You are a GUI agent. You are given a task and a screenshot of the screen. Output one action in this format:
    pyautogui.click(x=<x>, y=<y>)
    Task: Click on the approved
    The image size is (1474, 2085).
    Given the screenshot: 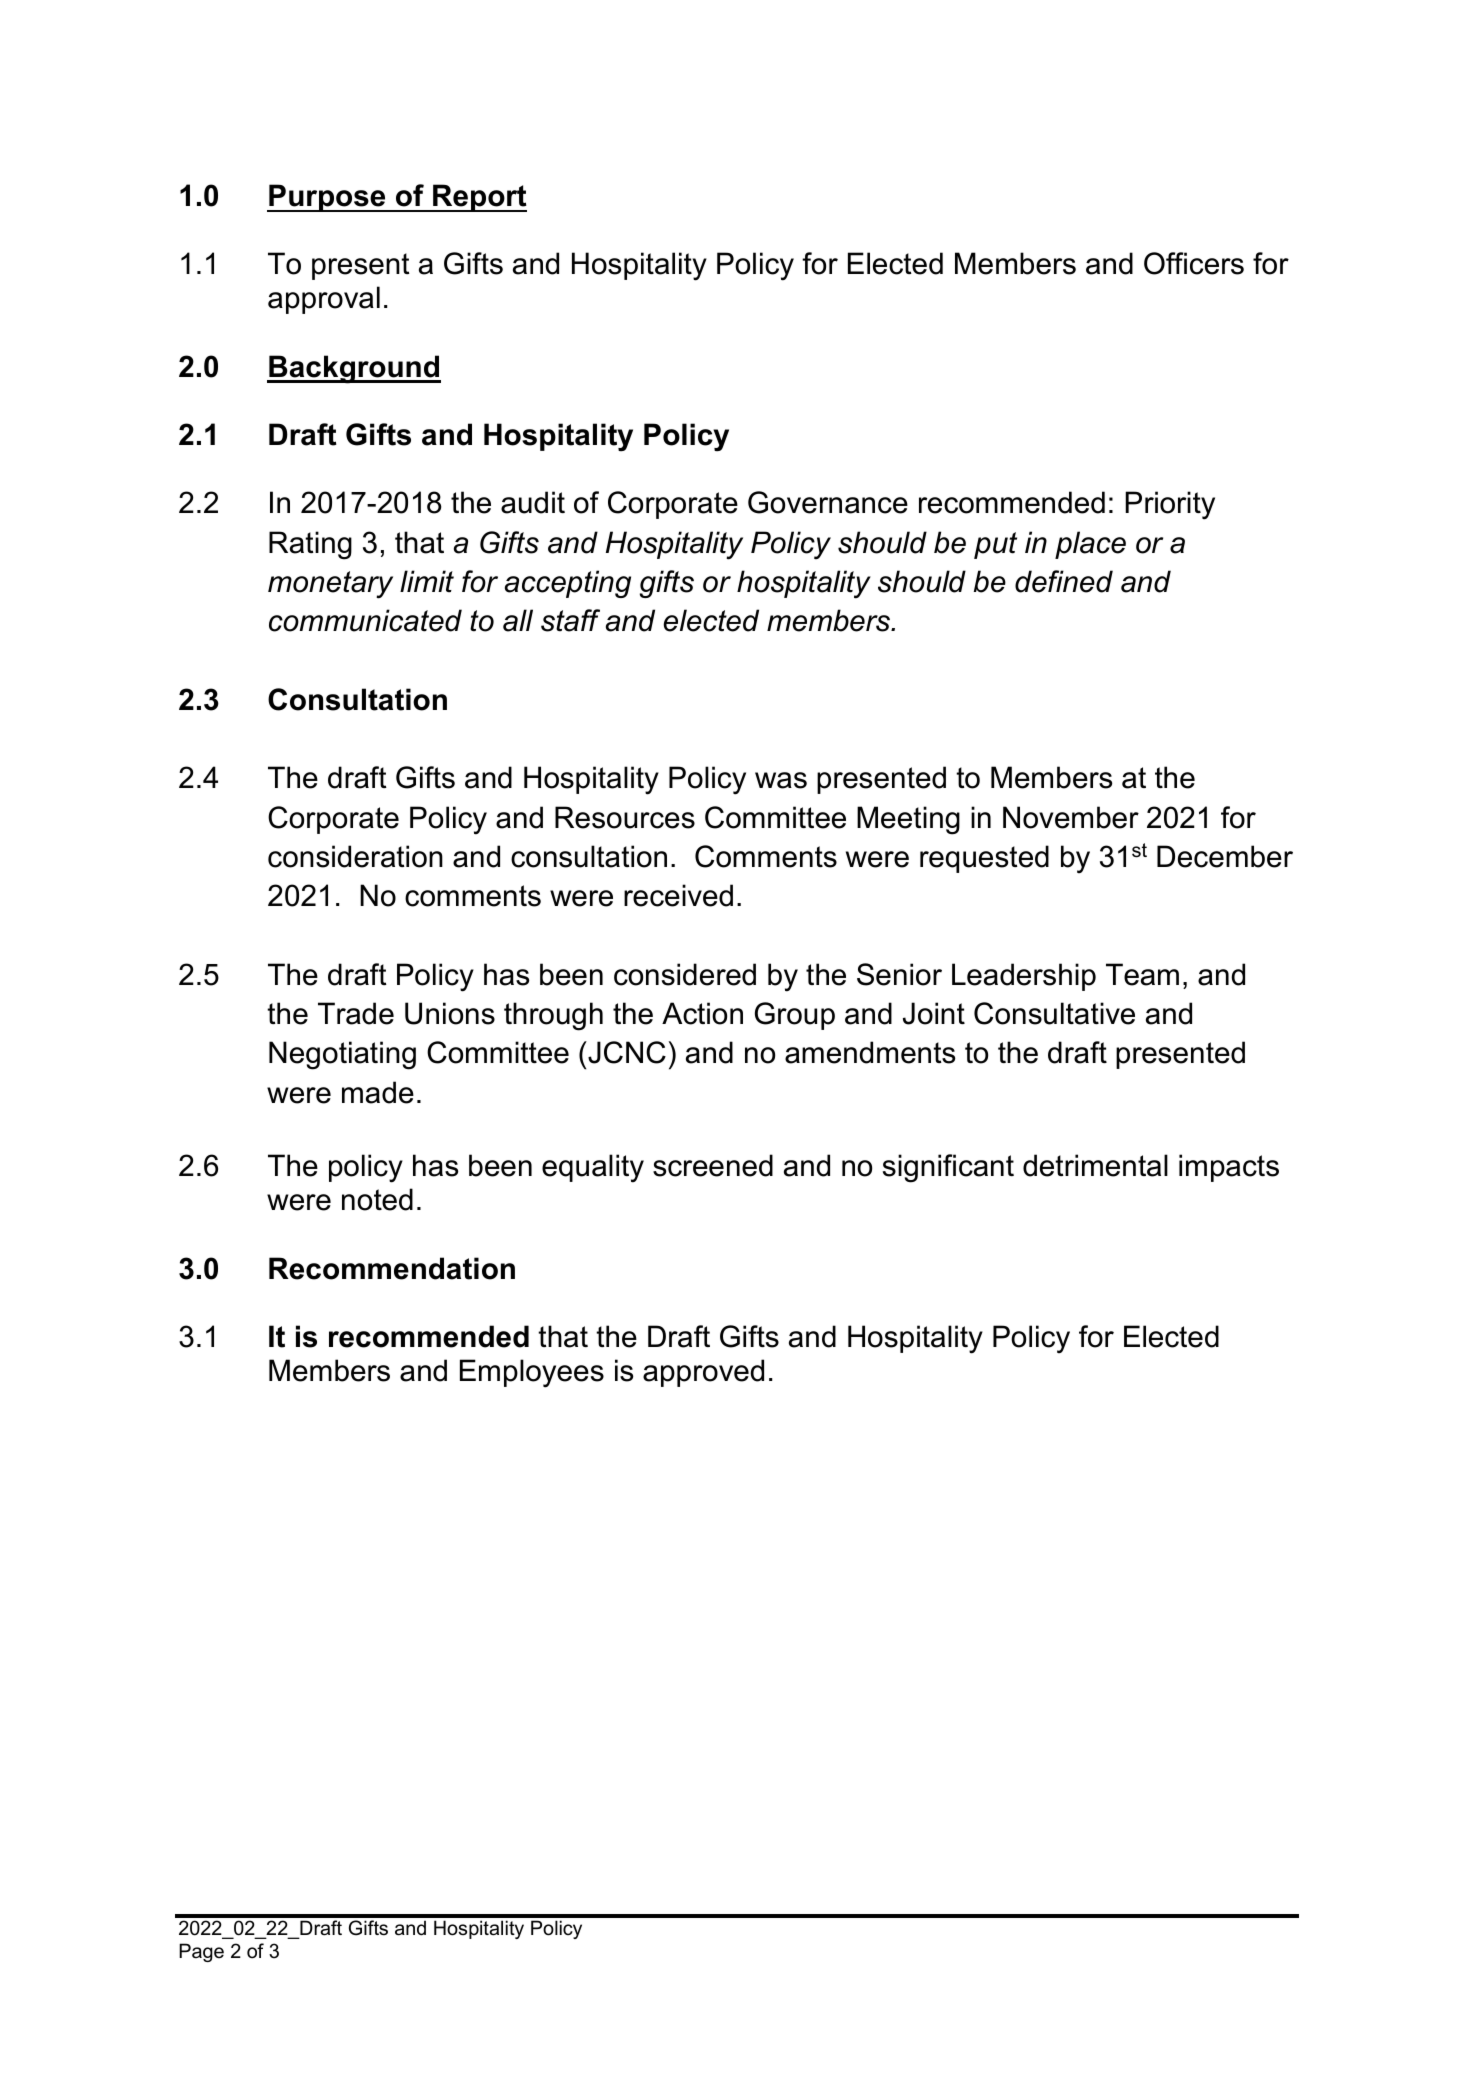 What is the action you would take?
    pyautogui.click(x=703, y=1373)
